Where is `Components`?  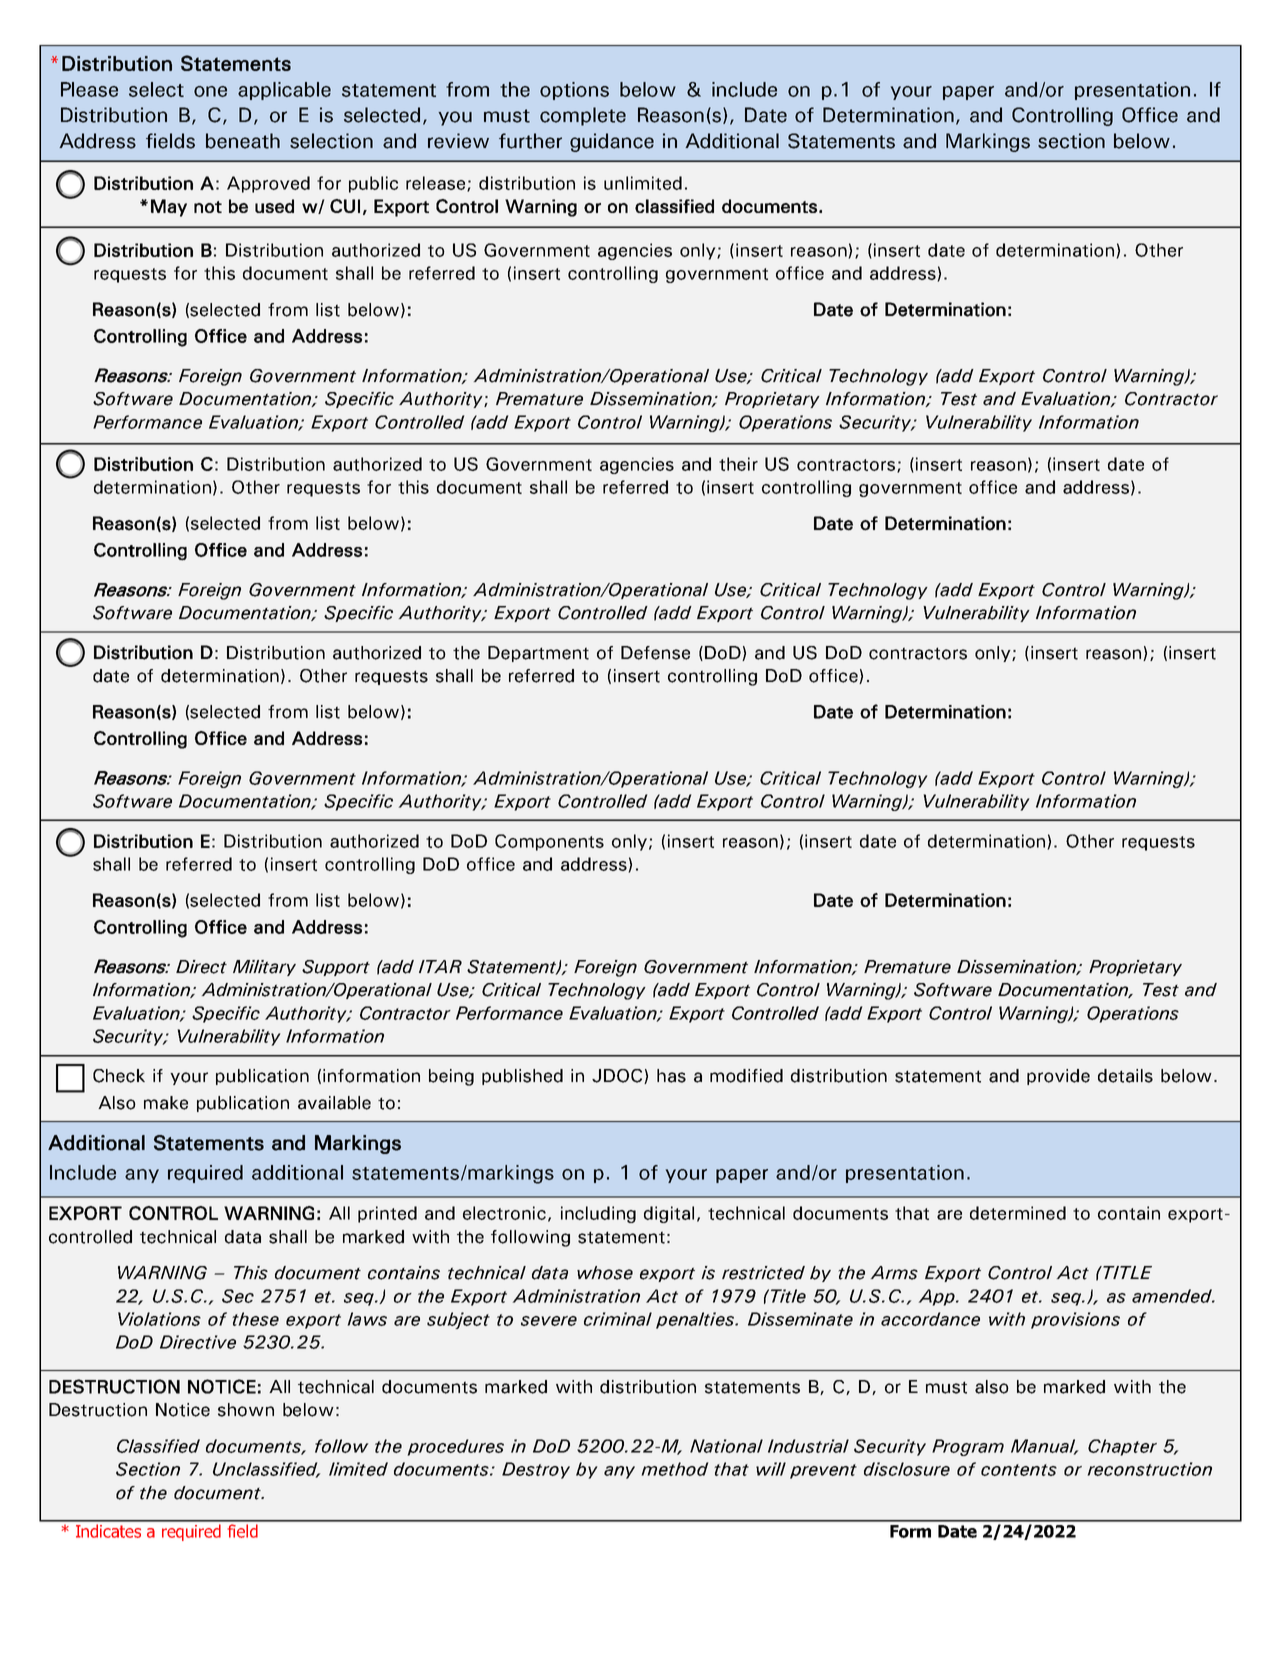 Components is located at coordinates (549, 842).
